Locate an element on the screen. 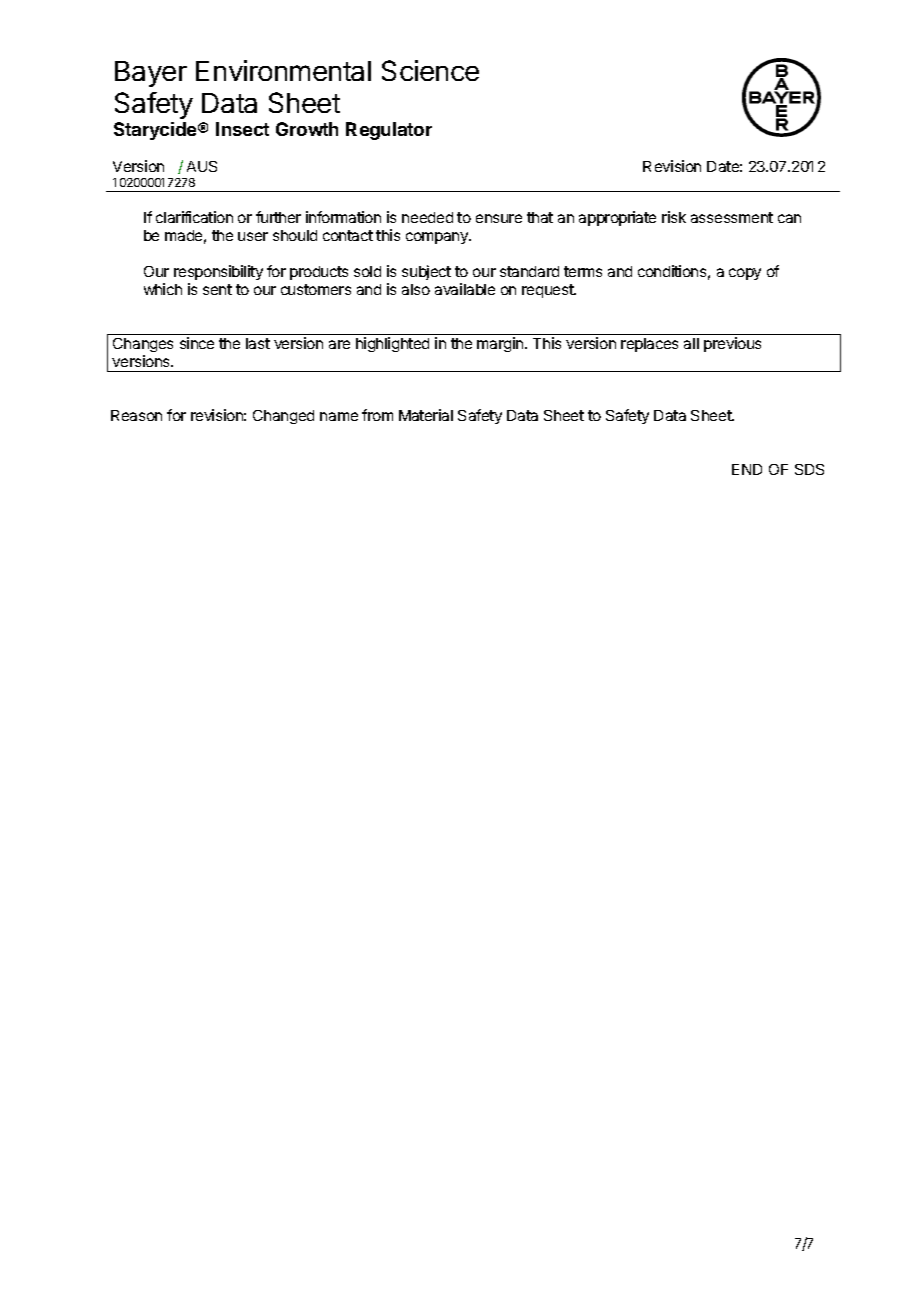  subject is located at coordinates (426, 272).
